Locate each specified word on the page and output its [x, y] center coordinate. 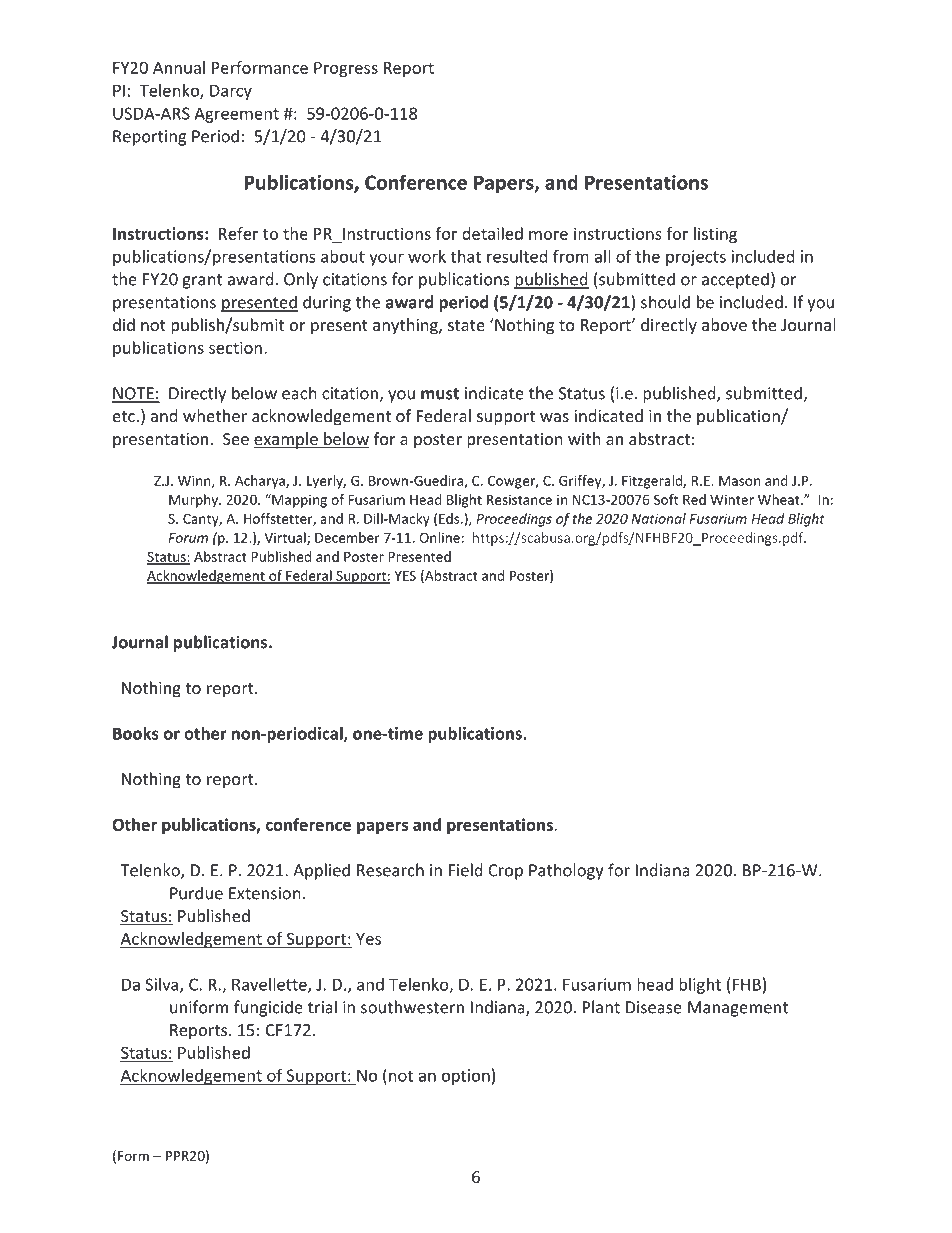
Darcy [231, 92]
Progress [346, 69]
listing [715, 235]
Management [738, 1009]
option [466, 1077]
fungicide [268, 1008]
